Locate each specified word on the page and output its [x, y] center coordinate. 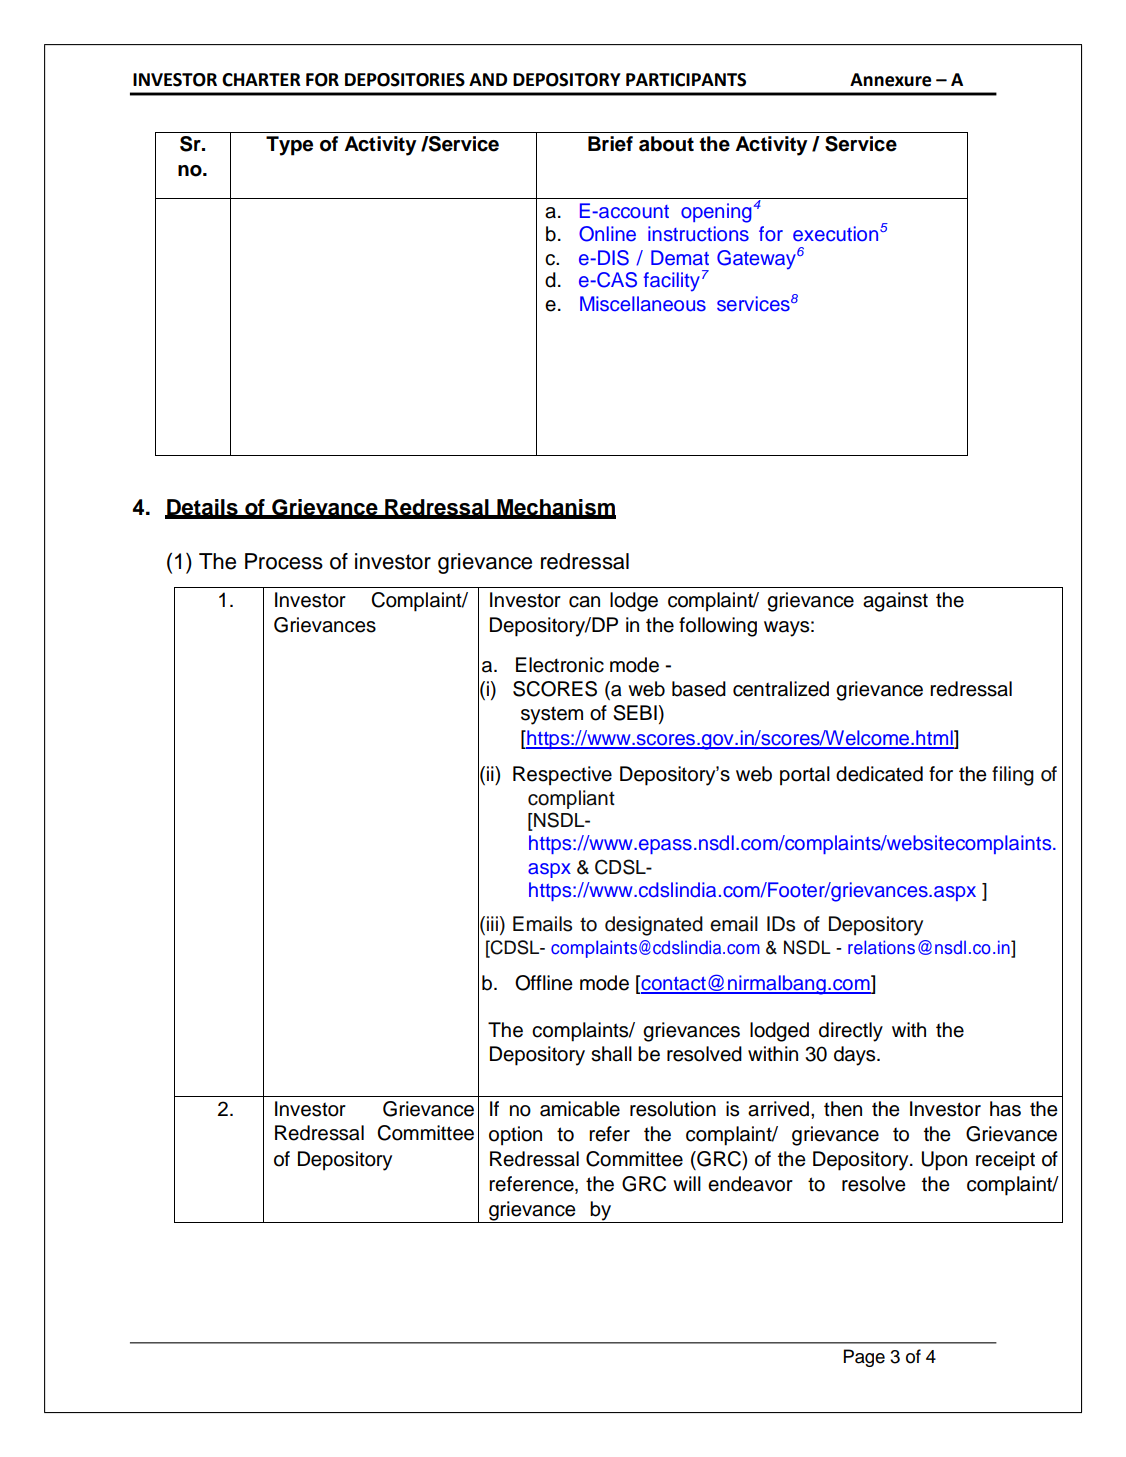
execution [835, 234]
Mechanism [555, 508]
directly [851, 1032]
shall [611, 1054]
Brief [610, 144]
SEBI [635, 713]
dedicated [879, 774]
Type [289, 146]
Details [202, 508]
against [895, 602]
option [515, 1136]
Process [284, 561]
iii [492, 923]
